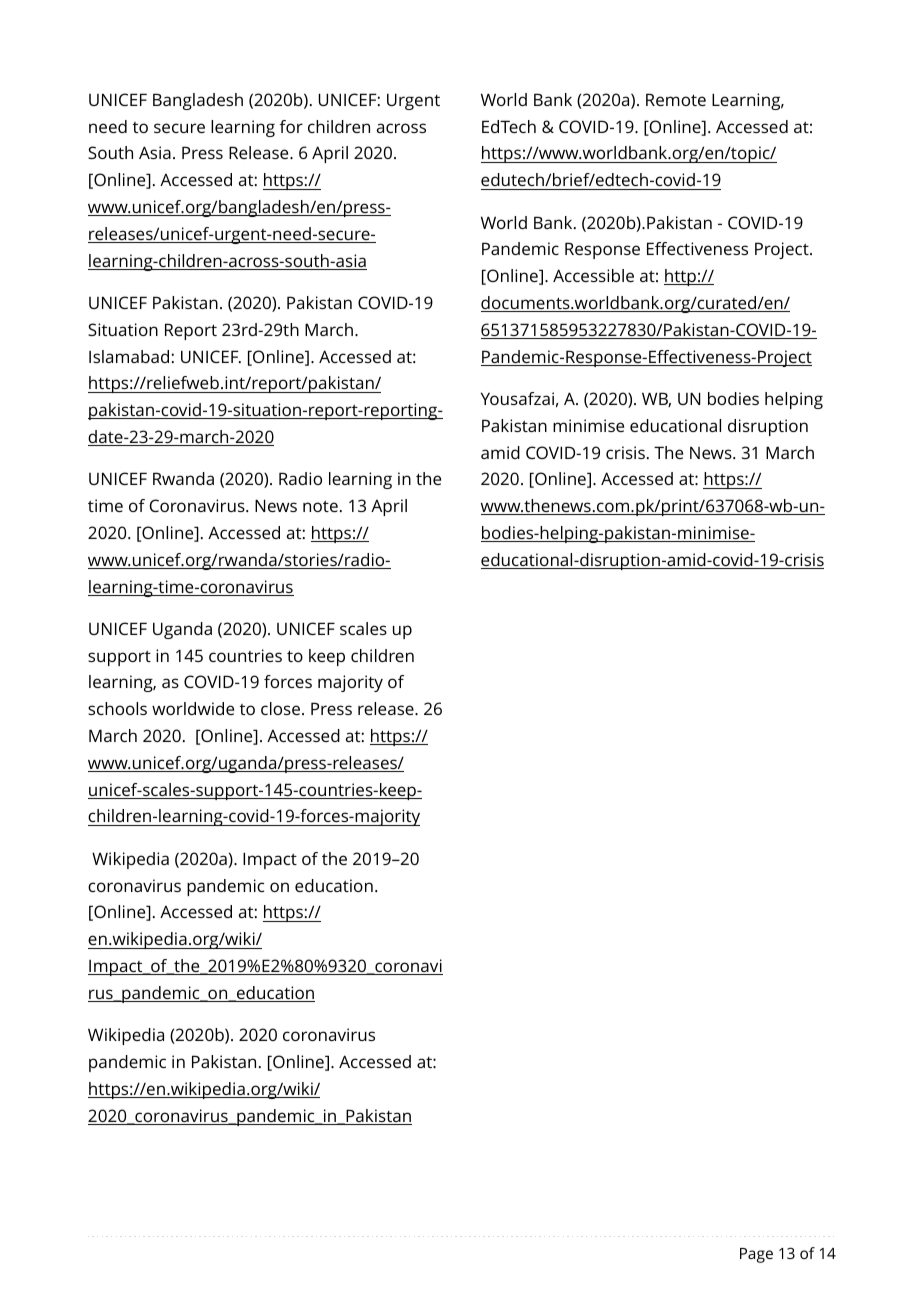 The height and width of the page is (1308, 924). I want to click on close, so click(282, 708).
